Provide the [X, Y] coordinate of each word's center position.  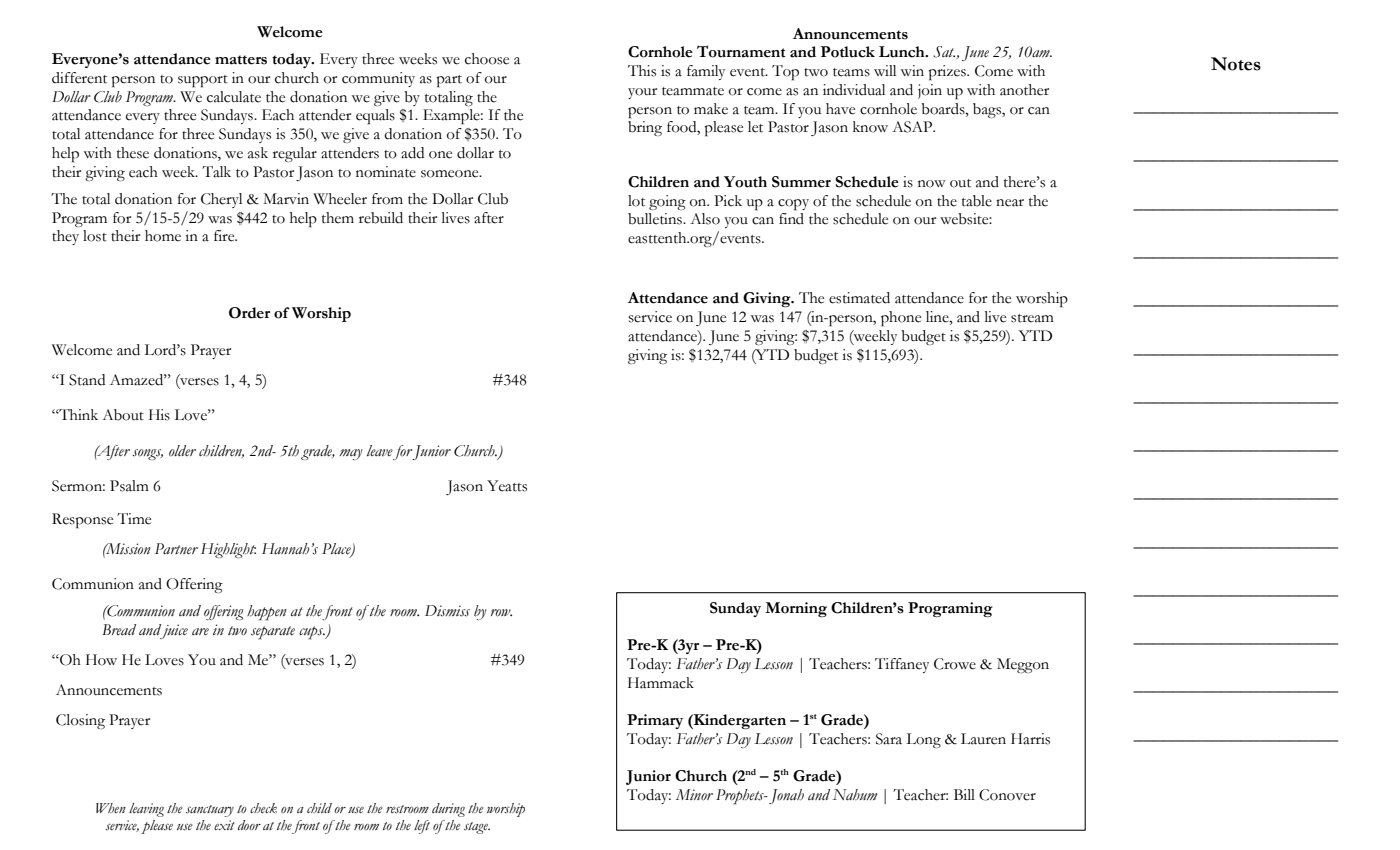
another [1024, 90]
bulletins [656, 219]
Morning [796, 609]
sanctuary [210, 811]
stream [1032, 318]
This [642, 71]
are [200, 632]
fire [225, 236]
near [1010, 203]
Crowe [955, 664]
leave [380, 450]
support [203, 81]
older [182, 451]
